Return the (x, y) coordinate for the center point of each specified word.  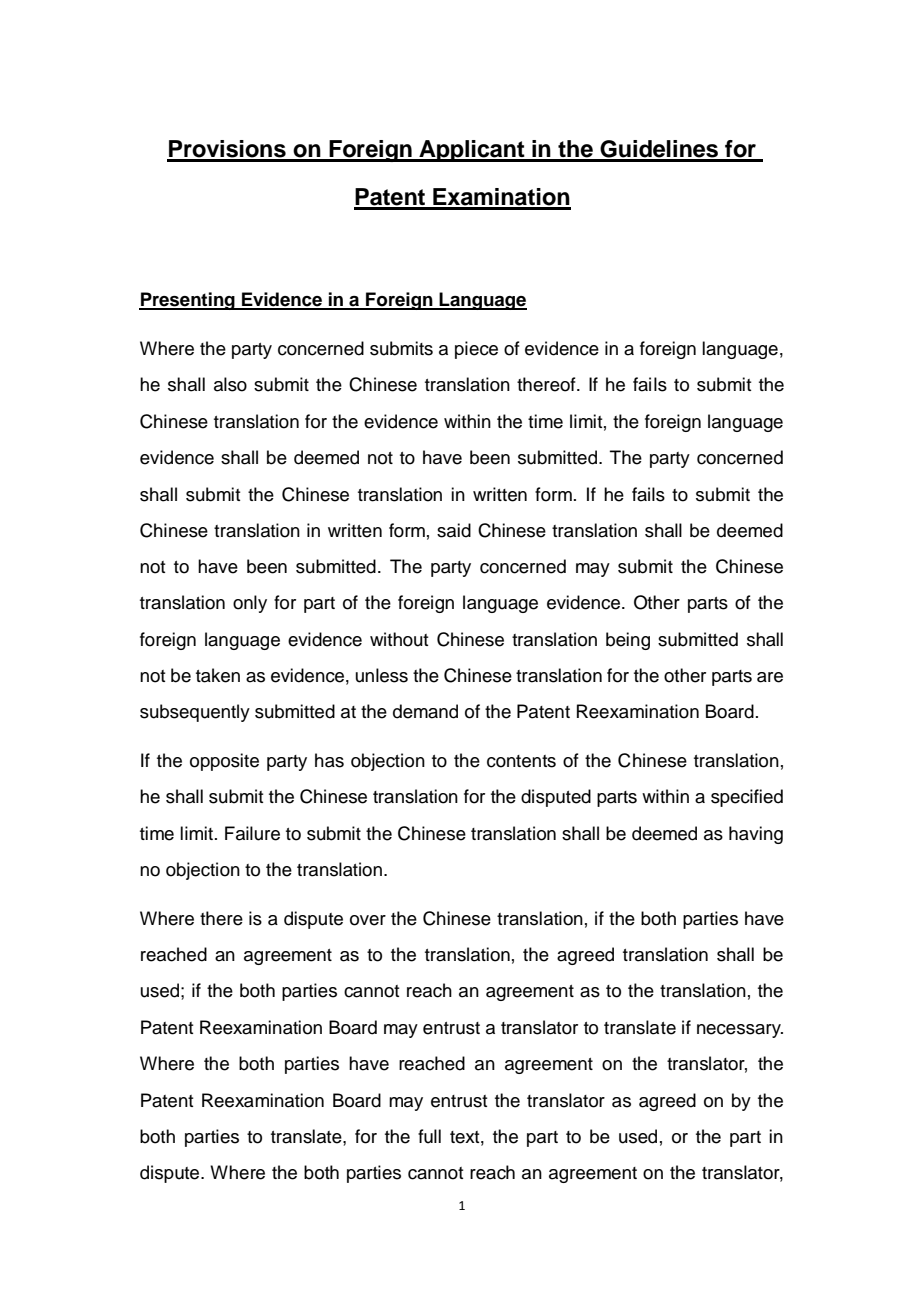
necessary (740, 1031)
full (429, 1136)
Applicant (472, 151)
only (250, 604)
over (368, 920)
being (628, 641)
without (399, 639)
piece (476, 350)
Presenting (188, 301)
